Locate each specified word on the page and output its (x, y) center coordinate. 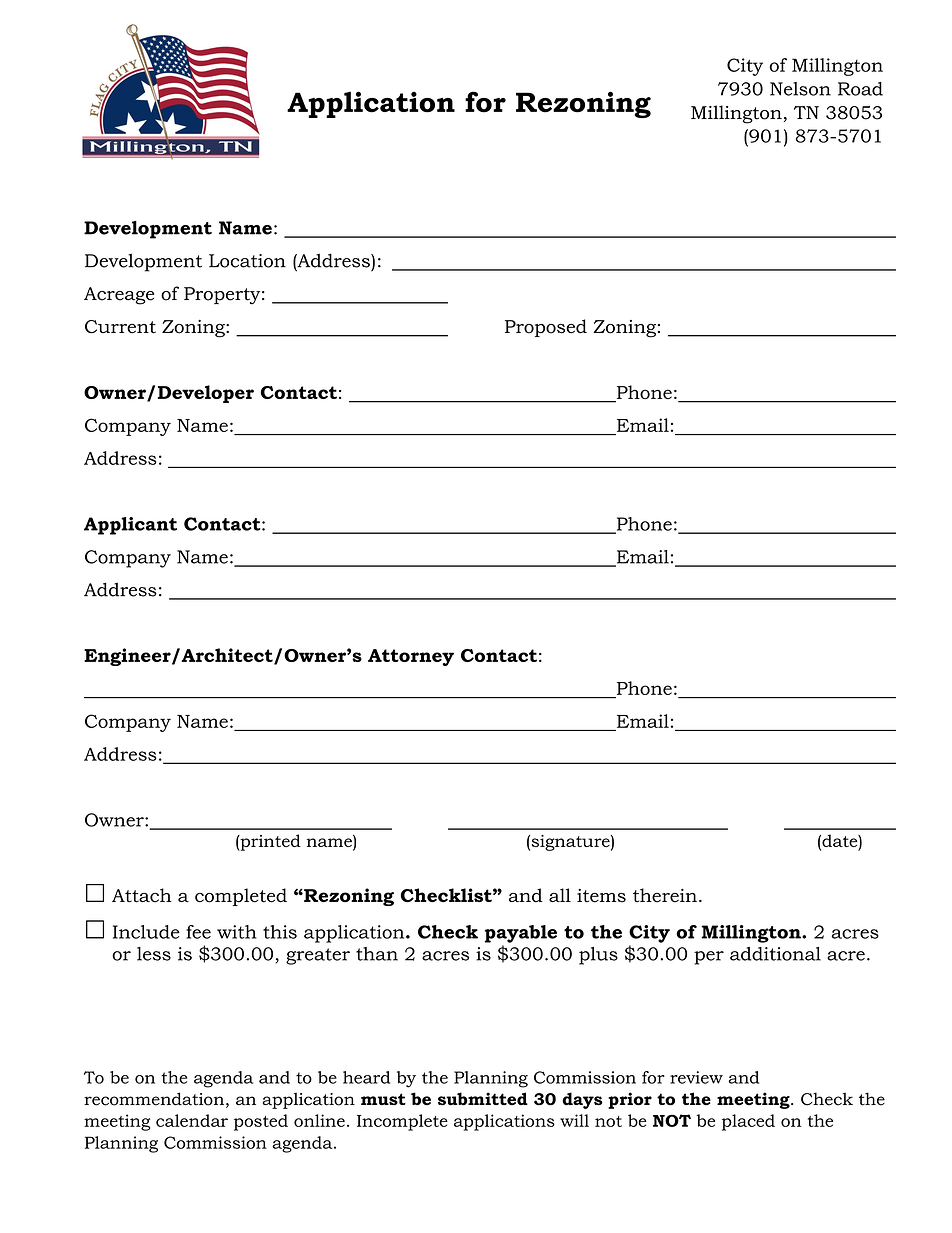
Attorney (411, 657)
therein (665, 895)
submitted (483, 1099)
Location (247, 261)
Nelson (800, 89)
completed (241, 897)
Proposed (546, 328)
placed (748, 1122)
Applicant (130, 526)
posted (261, 1122)
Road (860, 89)
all (560, 895)
